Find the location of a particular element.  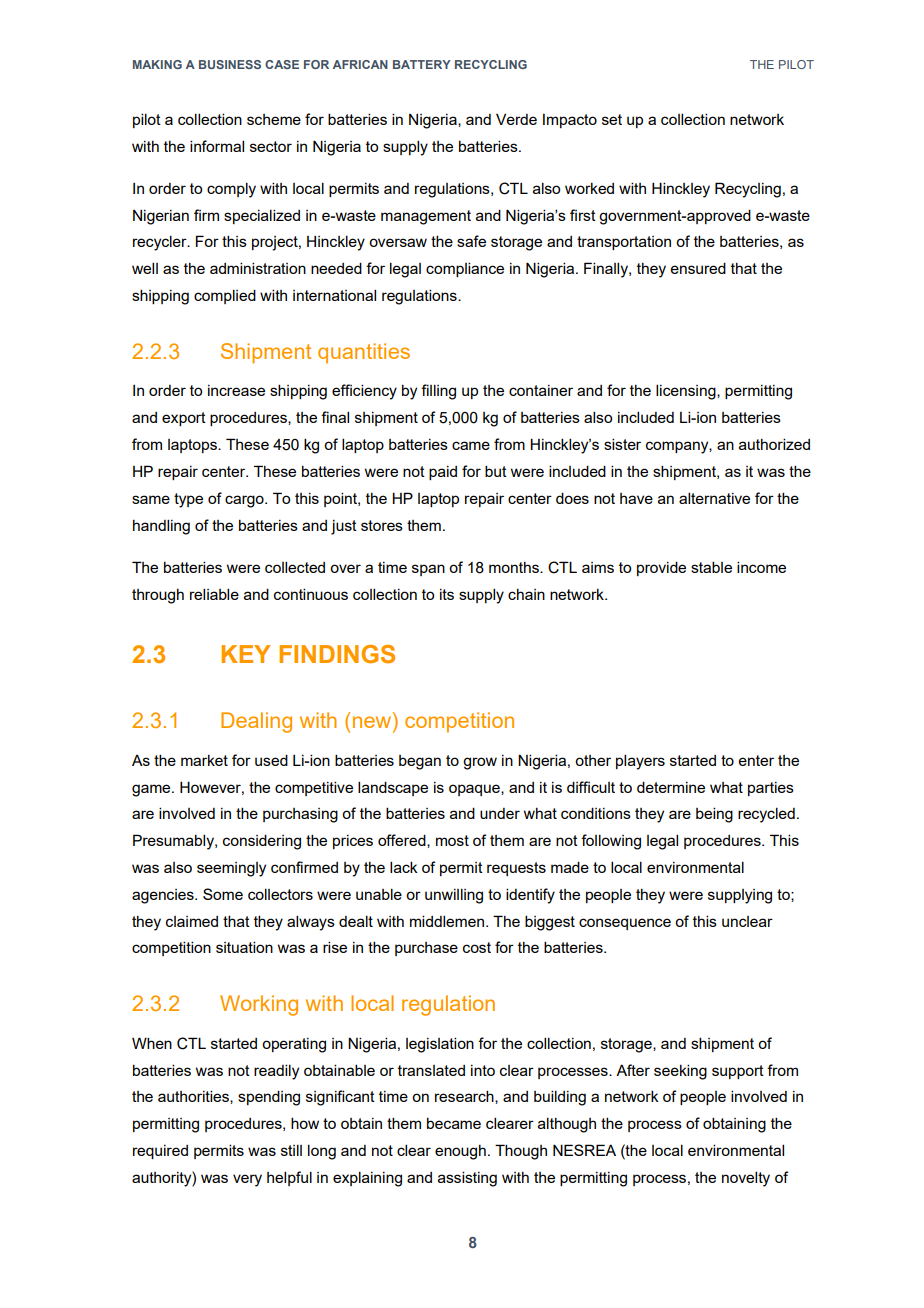

BATTERY is located at coordinates (422, 64).
